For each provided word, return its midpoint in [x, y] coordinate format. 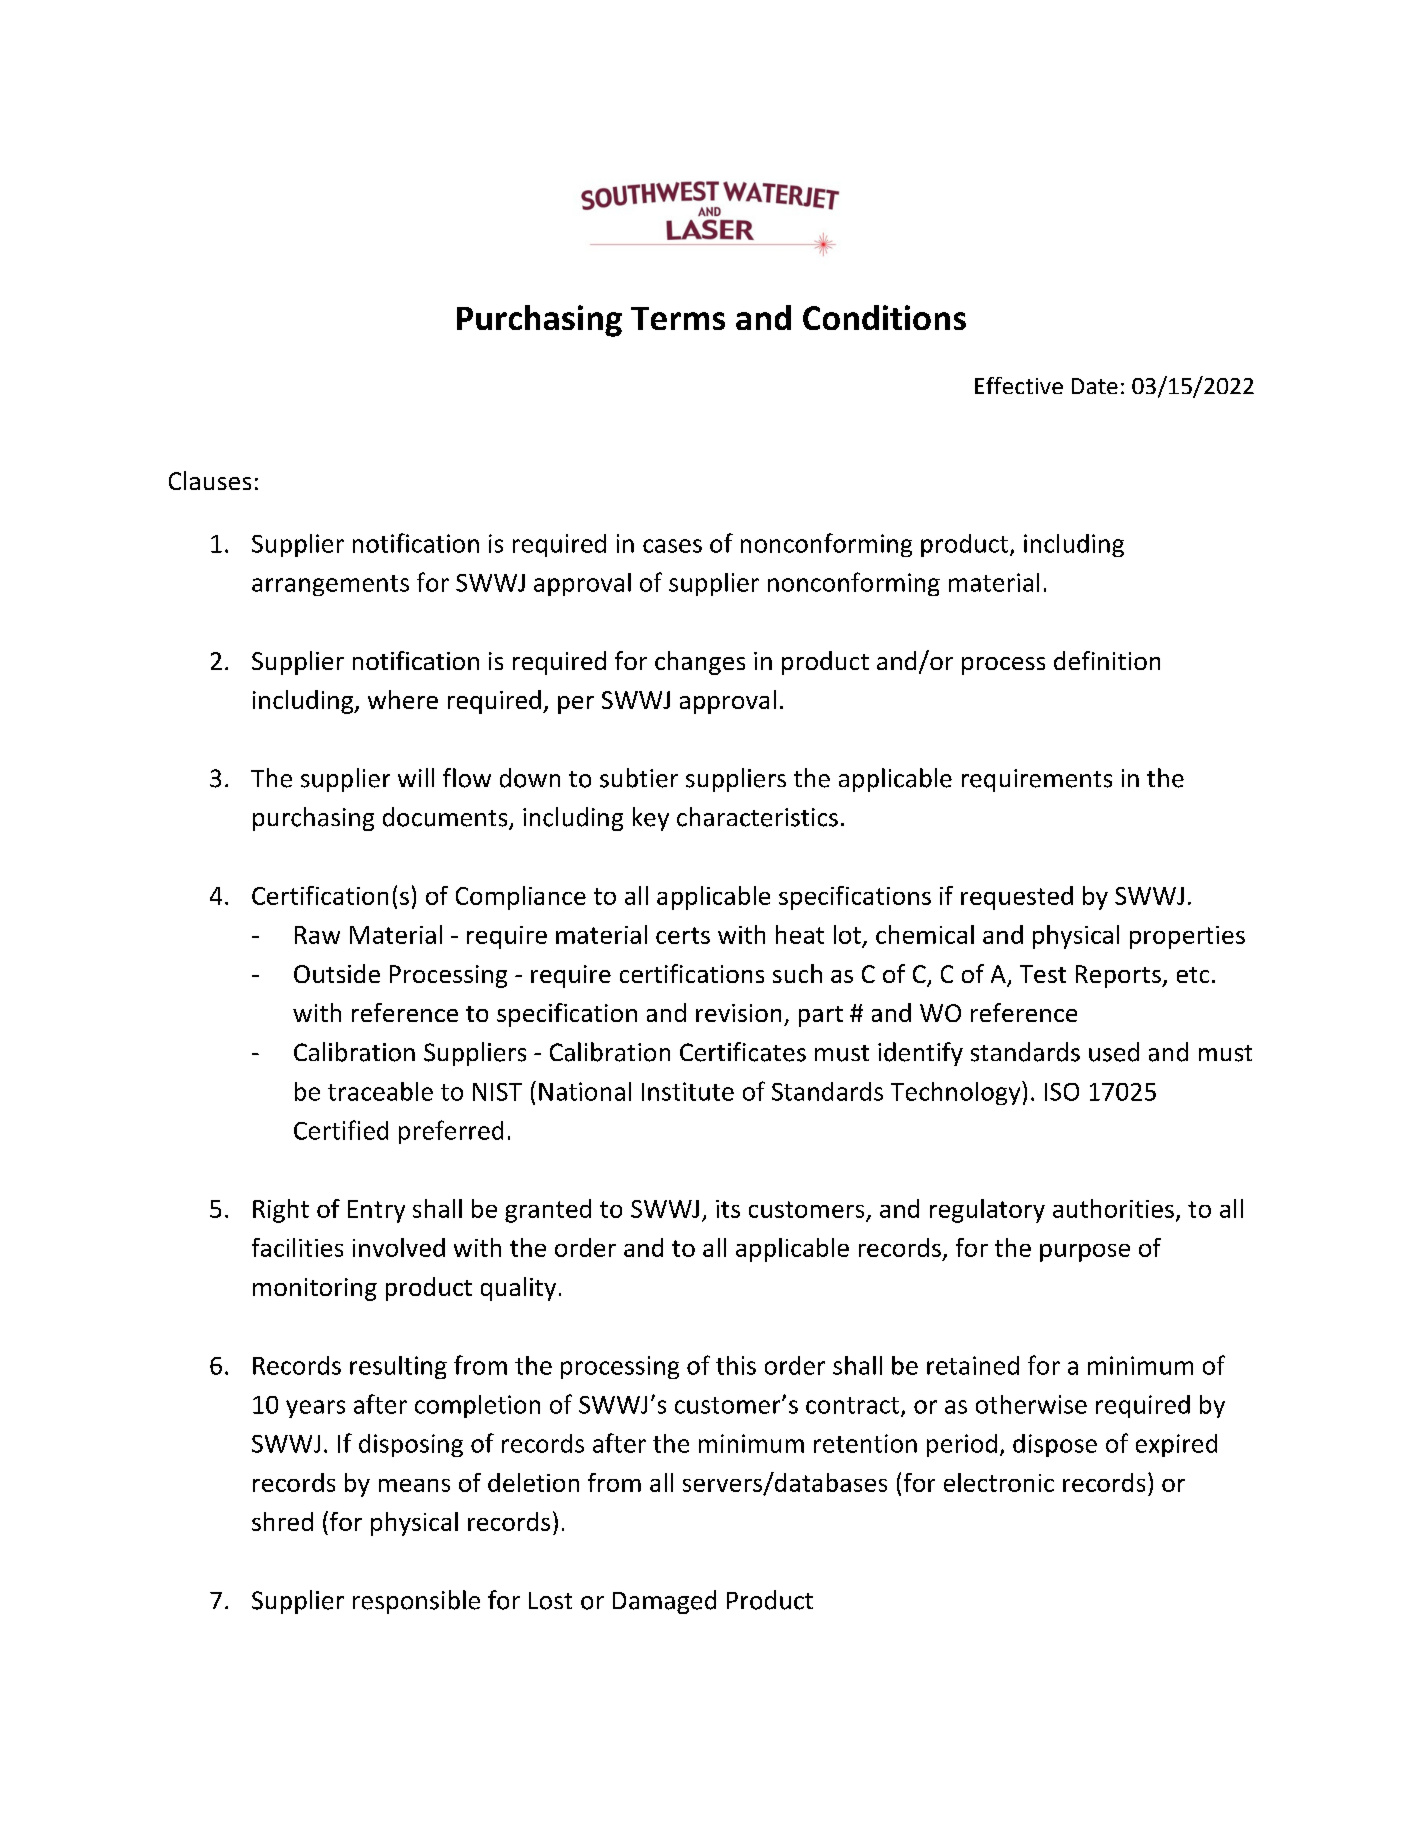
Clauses [210, 480]
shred [282, 1521]
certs [683, 935]
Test [1043, 974]
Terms [678, 318]
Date [1095, 386]
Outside [337, 973]
